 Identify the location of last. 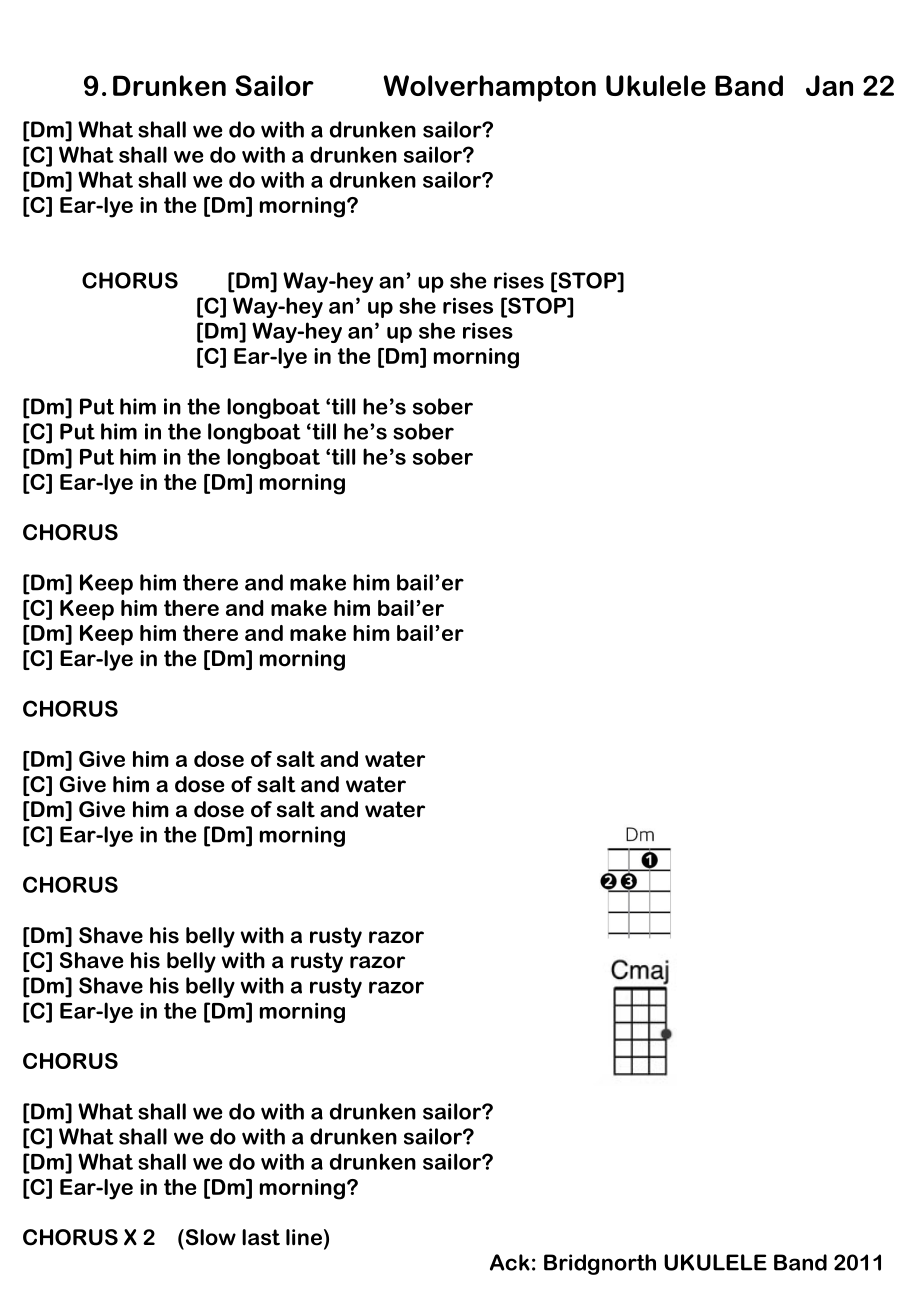
(261, 1237).
